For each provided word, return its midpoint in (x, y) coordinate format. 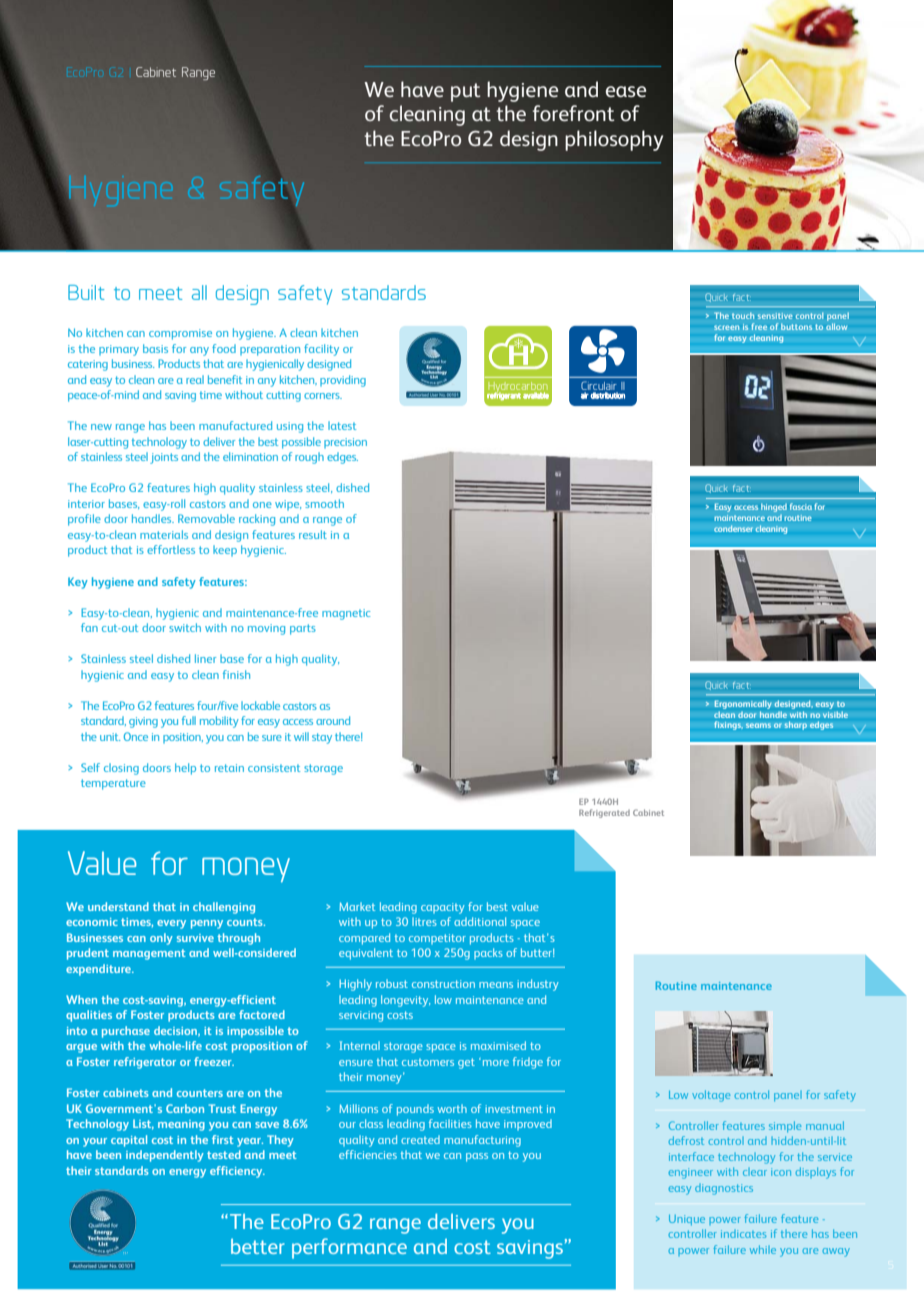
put (466, 92)
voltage (711, 1096)
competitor (437, 939)
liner (205, 658)
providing (343, 381)
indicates (743, 1234)
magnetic (346, 614)
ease (625, 92)
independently (165, 1156)
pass (477, 1157)
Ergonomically (743, 704)
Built (86, 292)
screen (726, 327)
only (161, 939)
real (195, 379)
